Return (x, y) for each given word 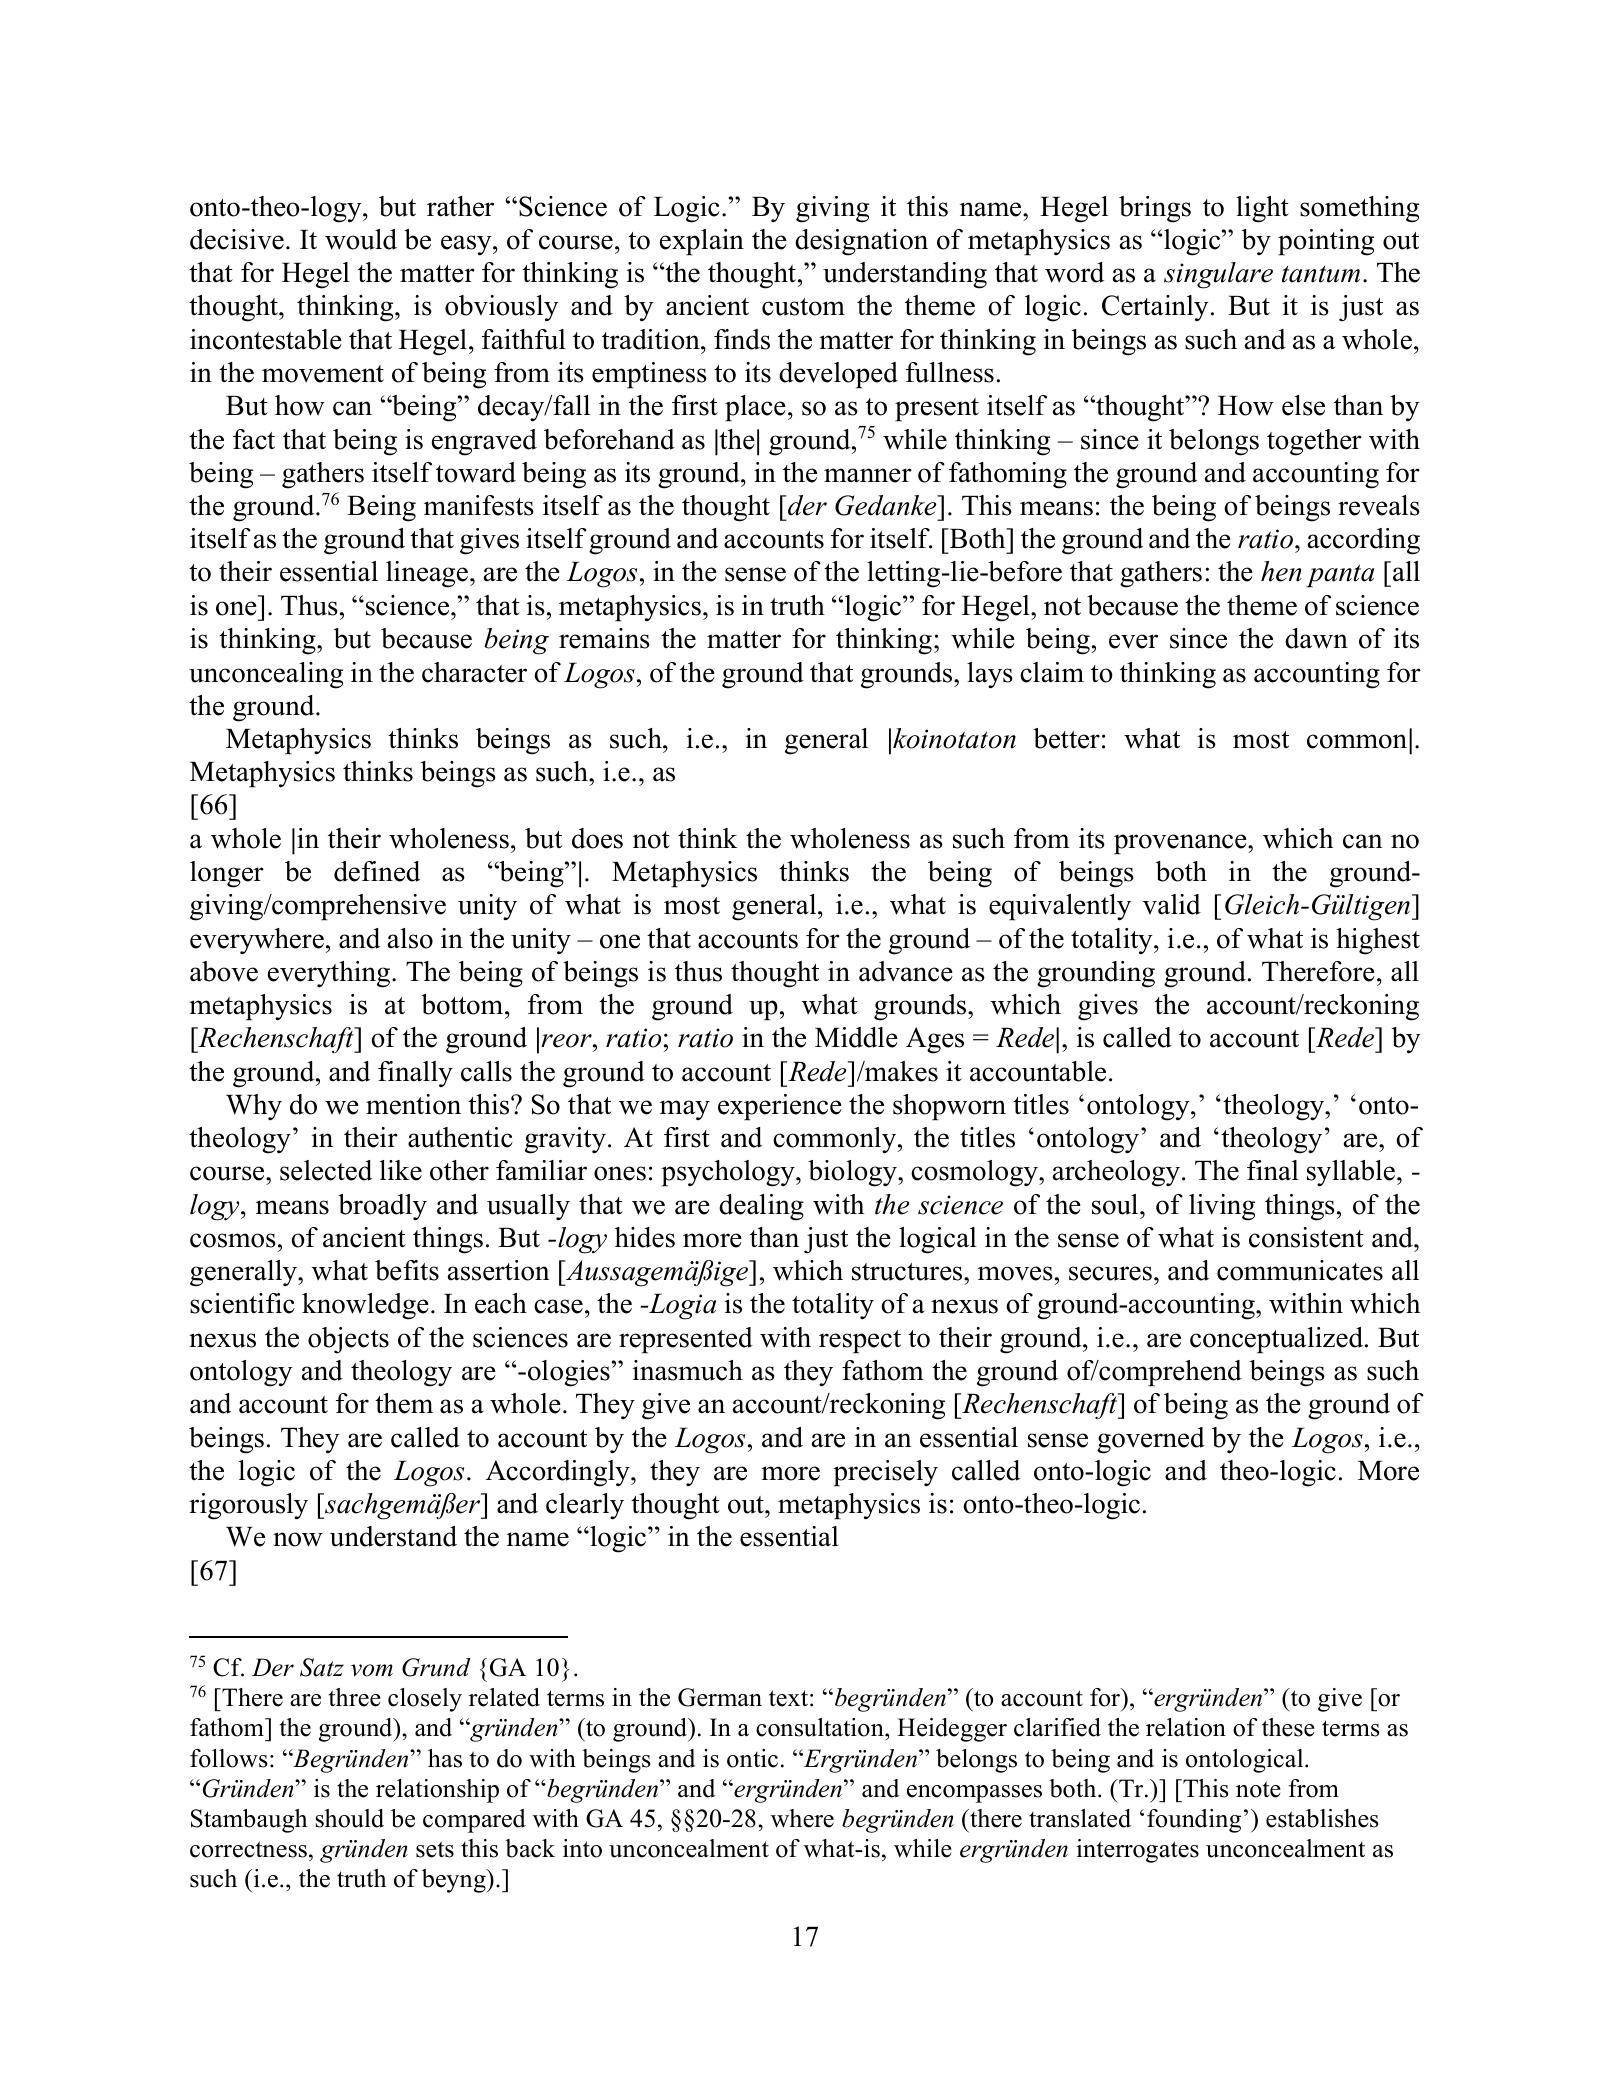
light (1262, 209)
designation (861, 242)
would (361, 239)
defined (377, 871)
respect (860, 1342)
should (349, 1818)
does (597, 838)
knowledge (365, 1306)
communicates (1300, 1270)
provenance (1181, 844)
